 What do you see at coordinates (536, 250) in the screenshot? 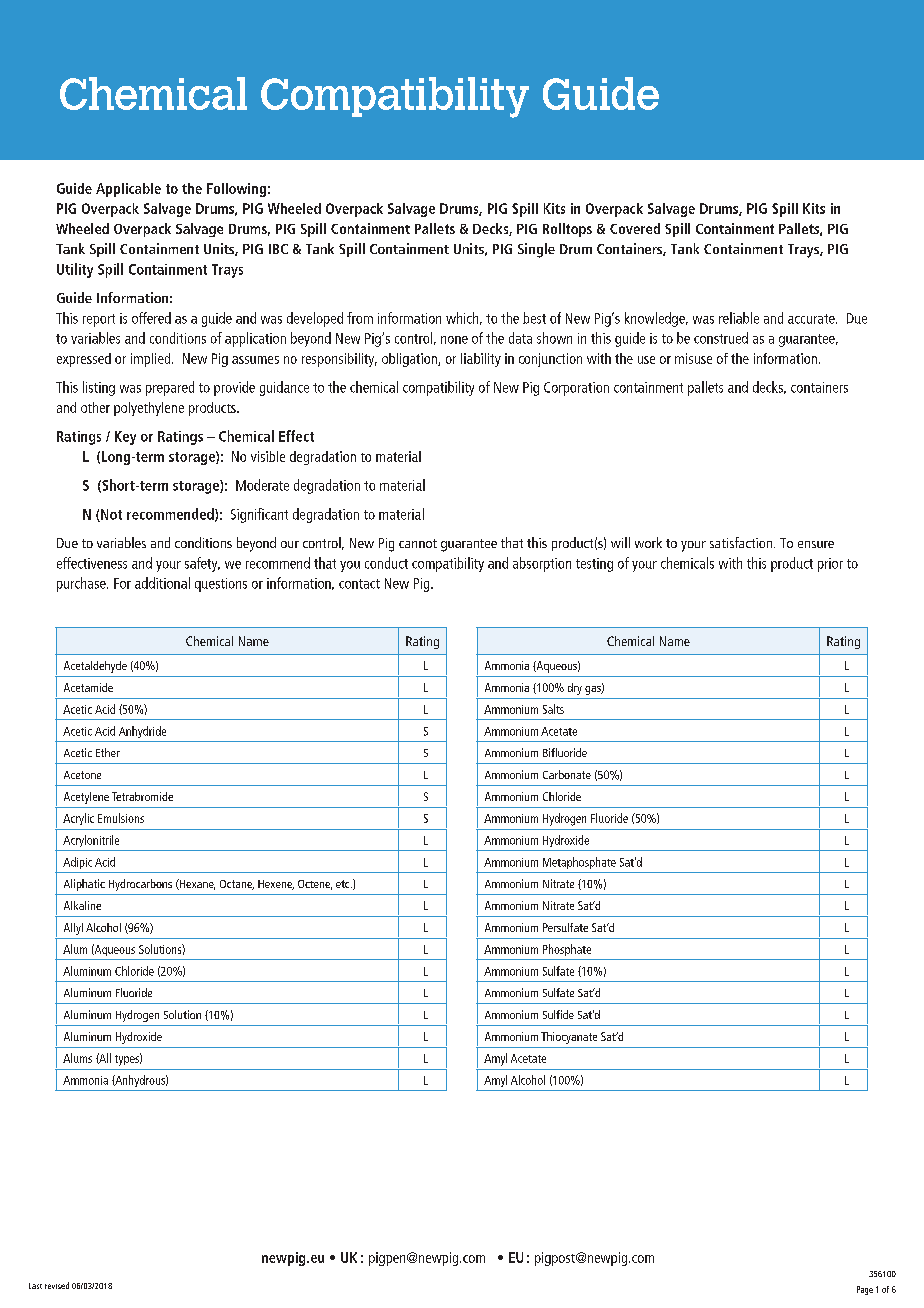
I see `Single` at bounding box center [536, 250].
